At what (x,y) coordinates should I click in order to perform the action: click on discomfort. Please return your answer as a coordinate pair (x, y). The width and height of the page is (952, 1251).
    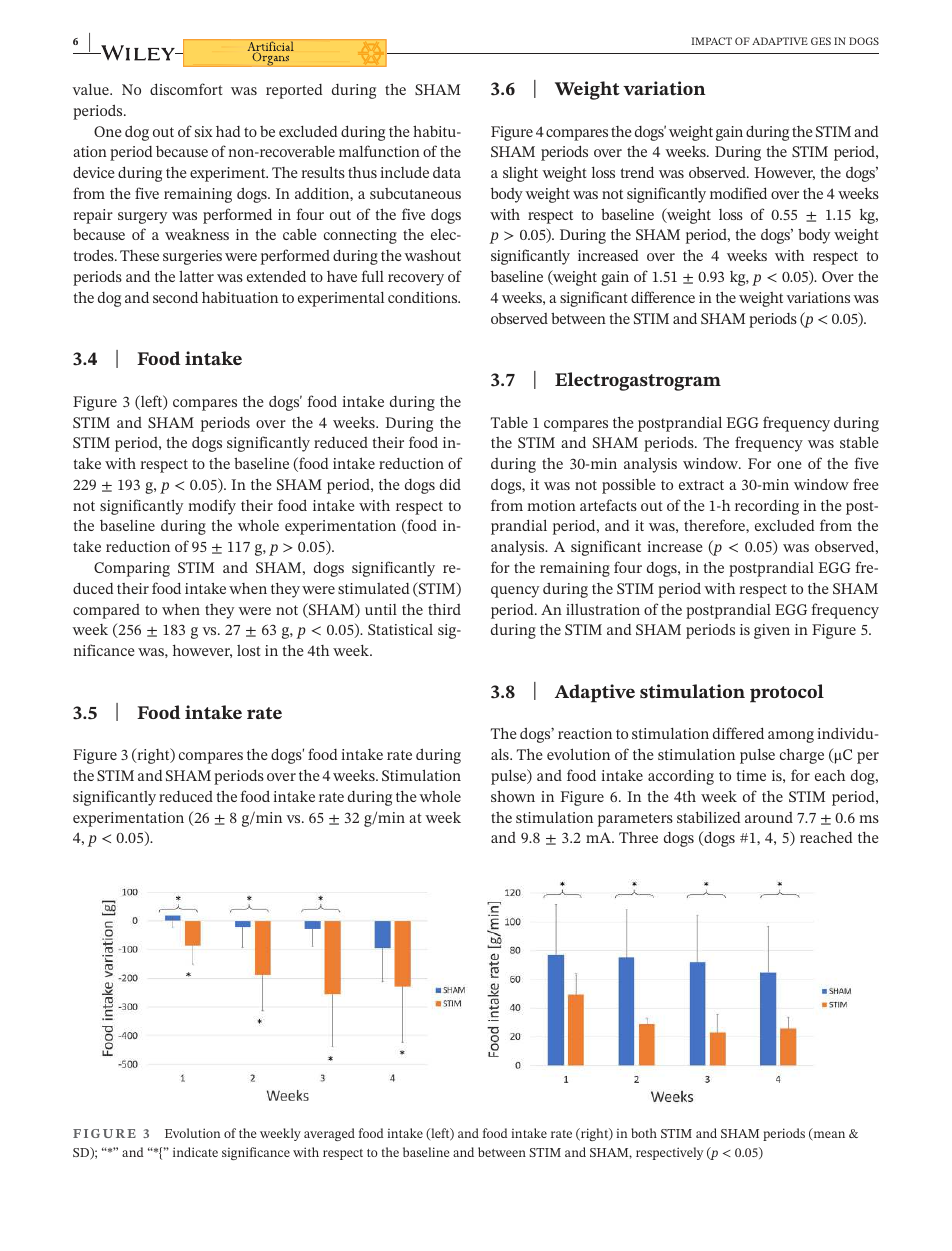
    Looking at the image, I should click on (186, 89).
